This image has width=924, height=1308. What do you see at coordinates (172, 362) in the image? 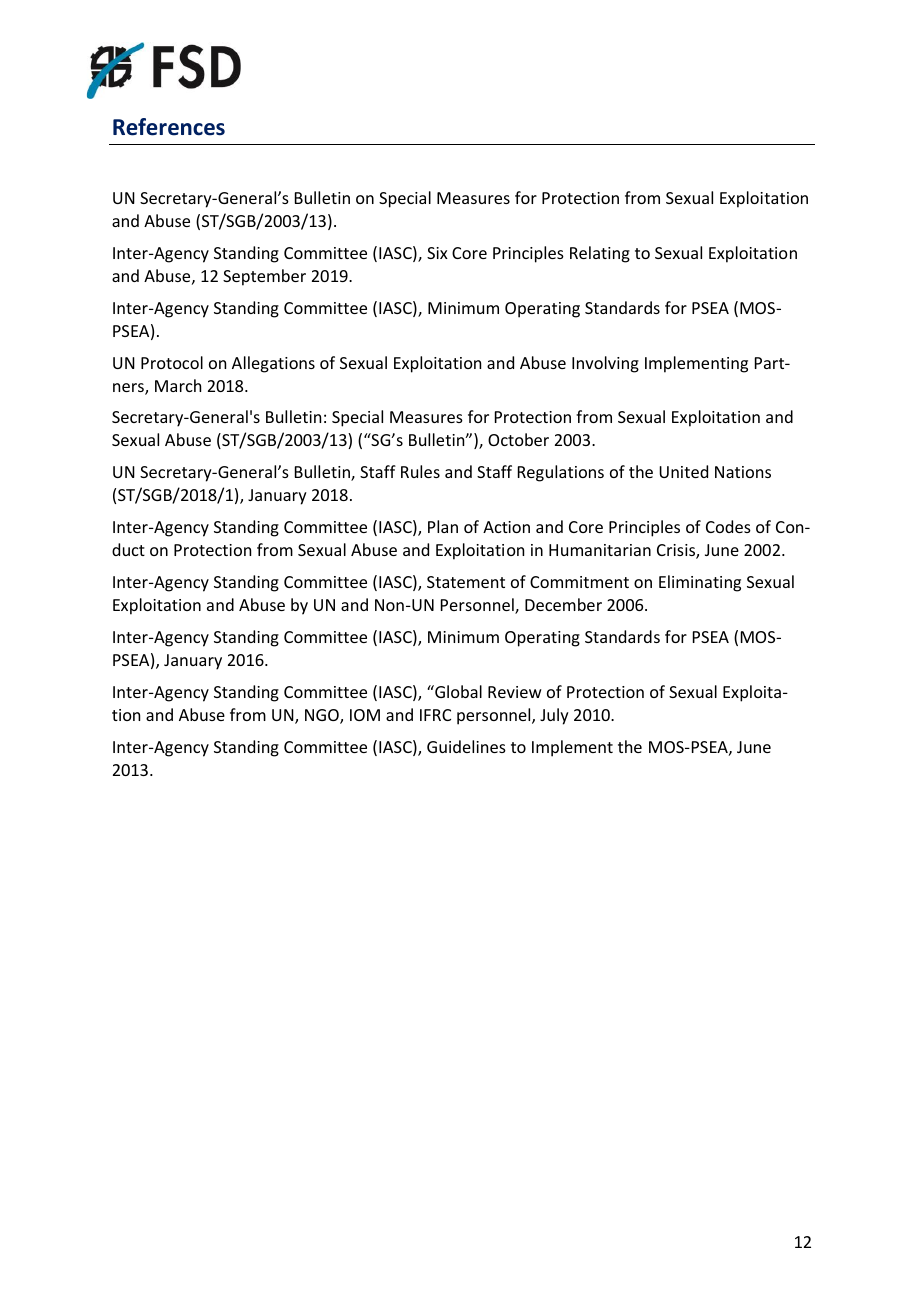
I see `Protocol` at bounding box center [172, 362].
